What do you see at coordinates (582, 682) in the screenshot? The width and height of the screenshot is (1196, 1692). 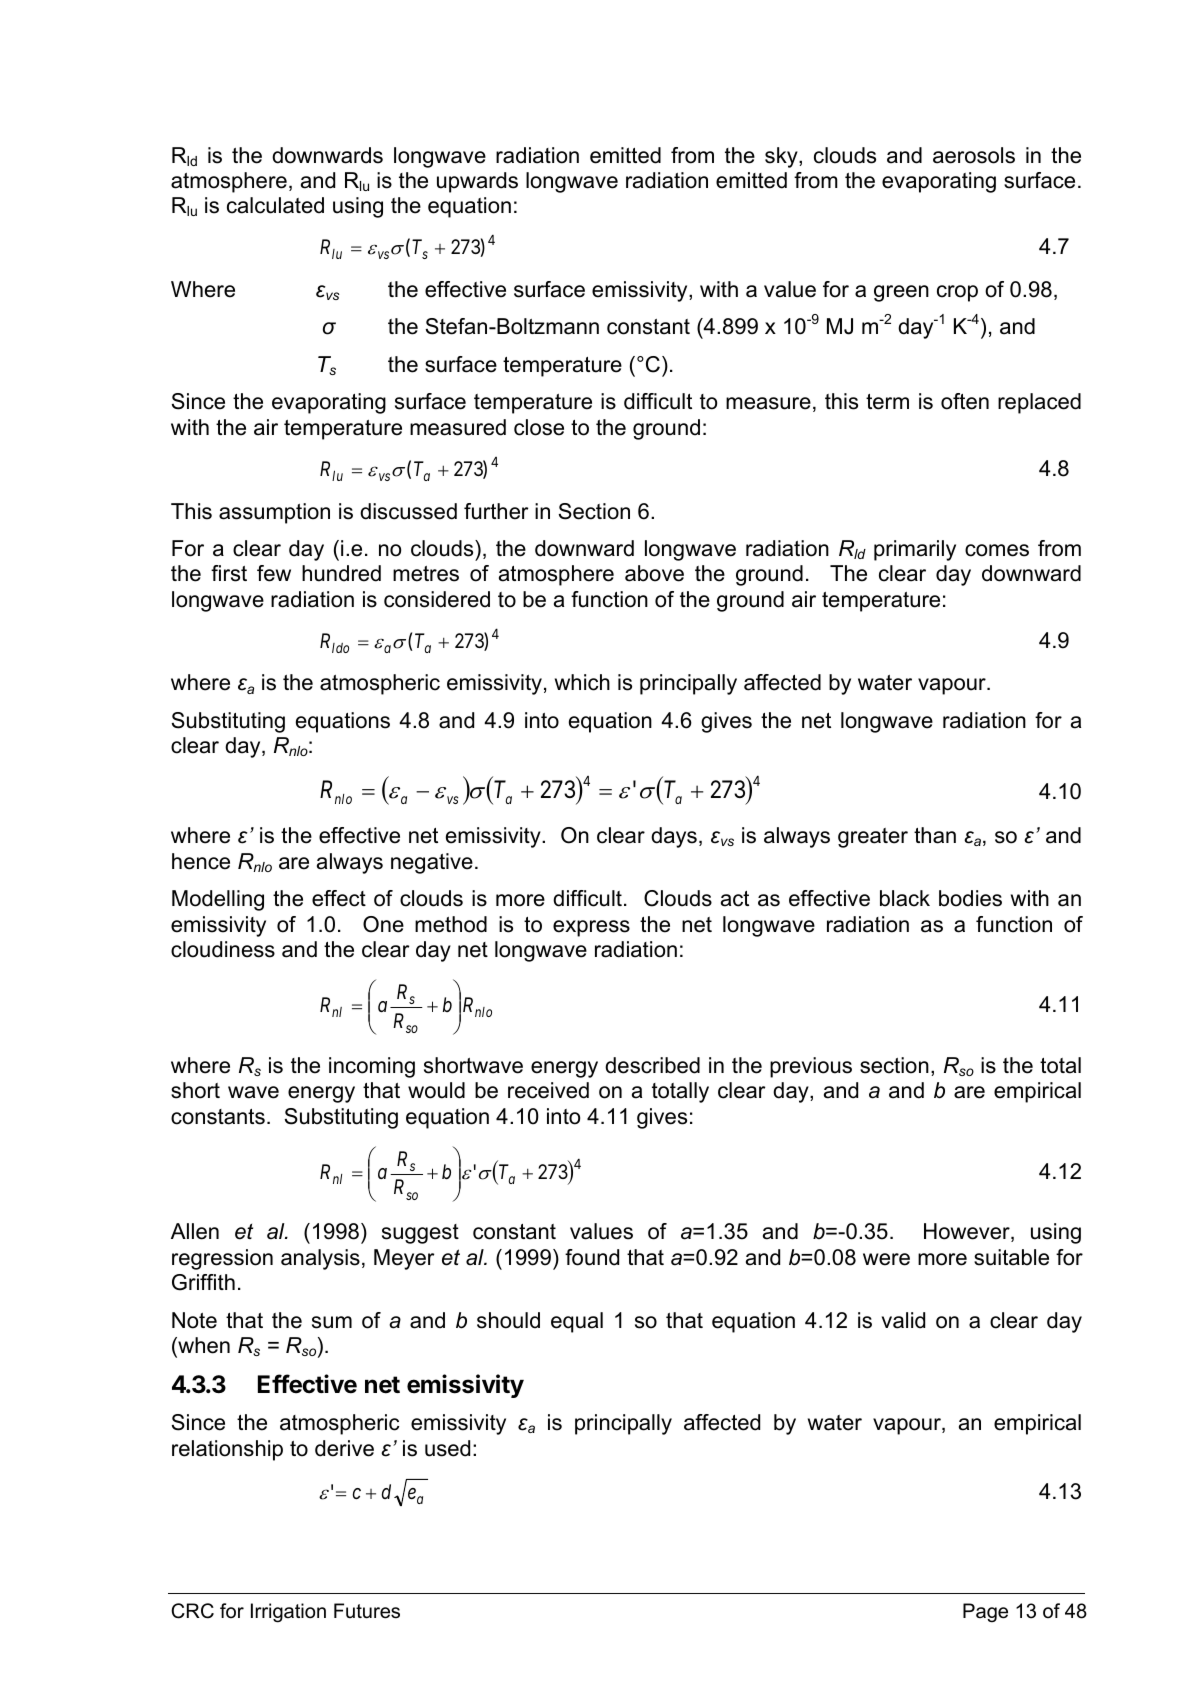 I see `which` at bounding box center [582, 682].
